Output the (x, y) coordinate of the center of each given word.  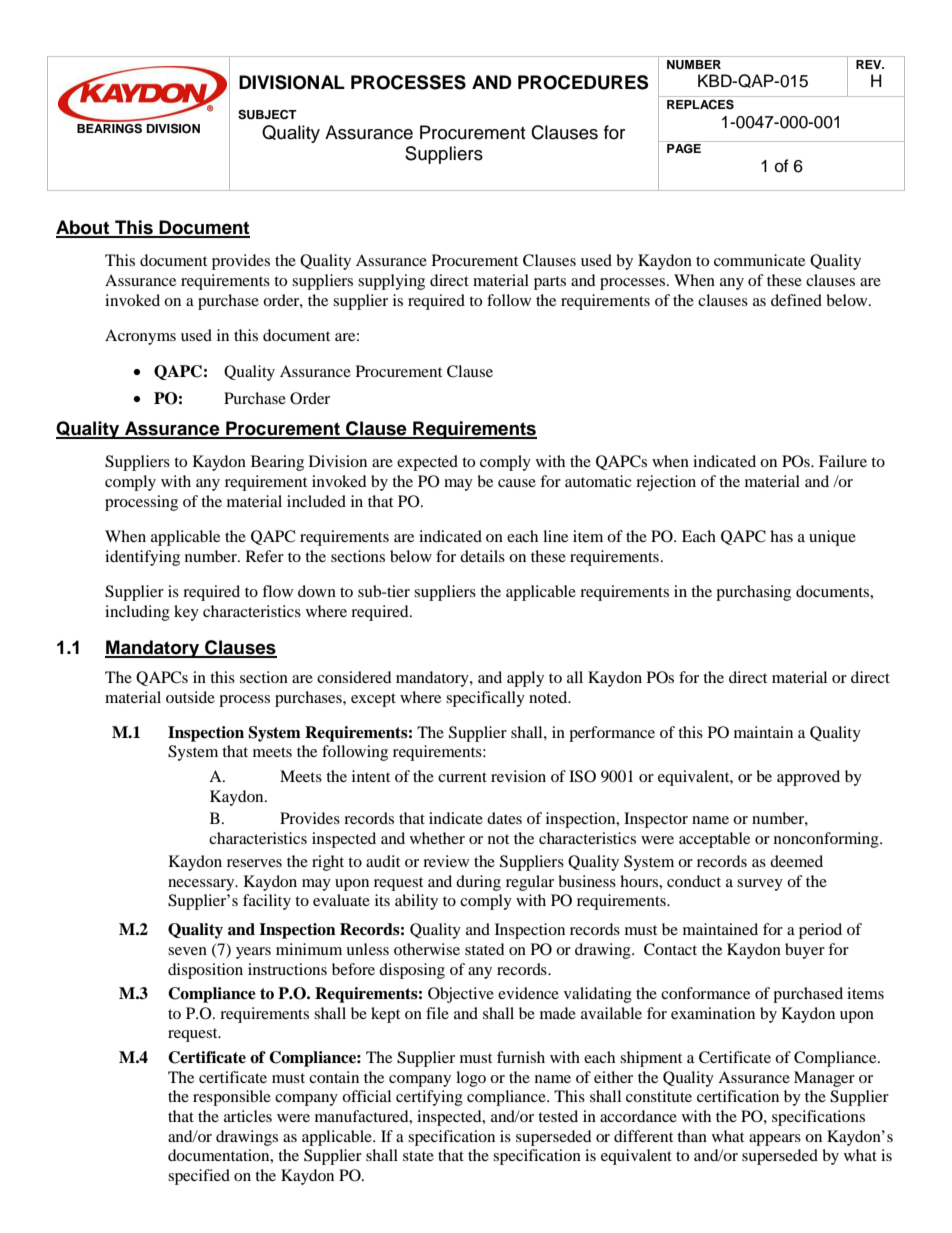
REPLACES (700, 104)
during (478, 883)
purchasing (753, 593)
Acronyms (140, 337)
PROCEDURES (583, 82)
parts (550, 283)
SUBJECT (267, 115)
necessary (202, 885)
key (186, 613)
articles (248, 1116)
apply (525, 679)
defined (796, 300)
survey (760, 885)
